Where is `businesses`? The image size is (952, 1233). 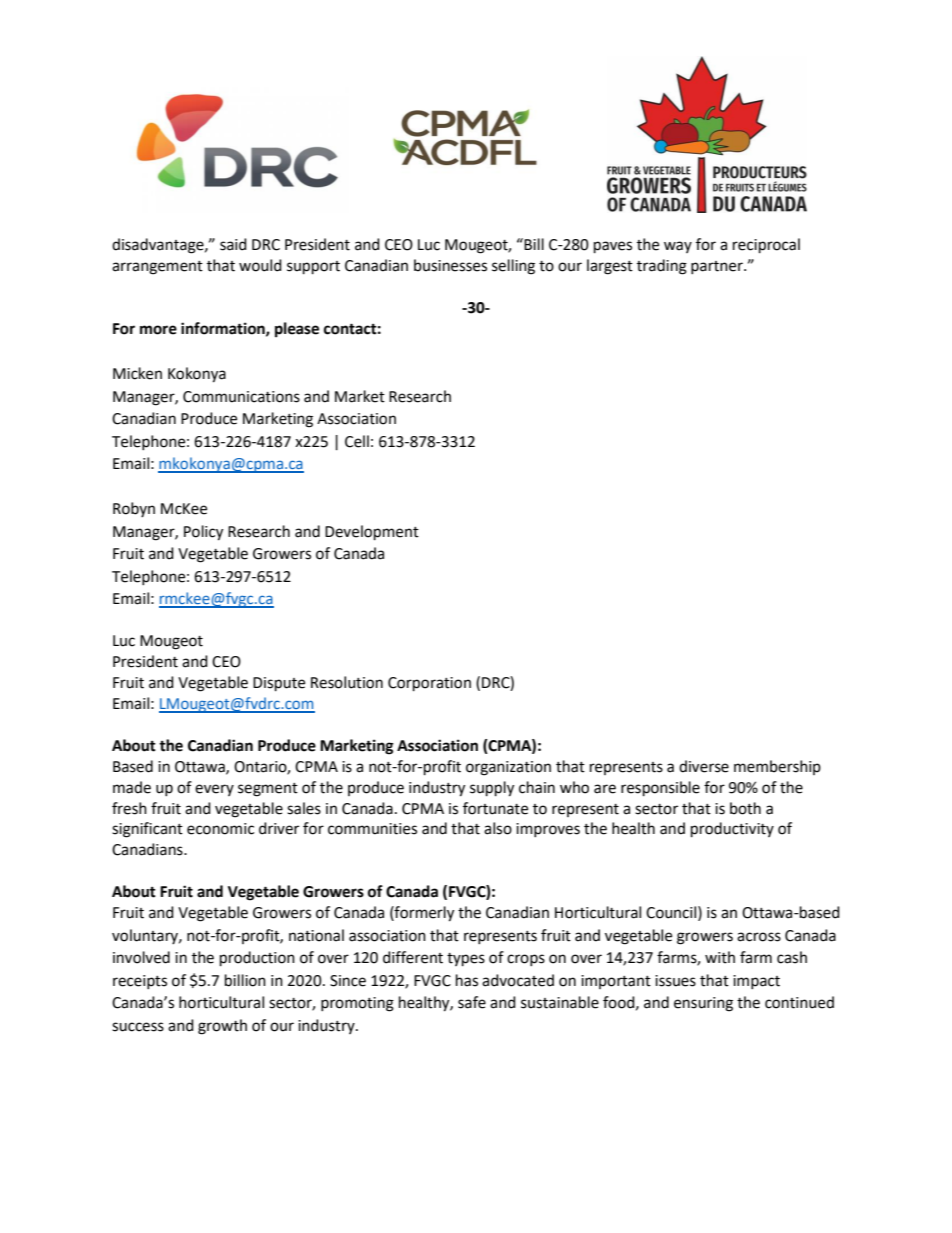 businesses is located at coordinates (450, 265).
